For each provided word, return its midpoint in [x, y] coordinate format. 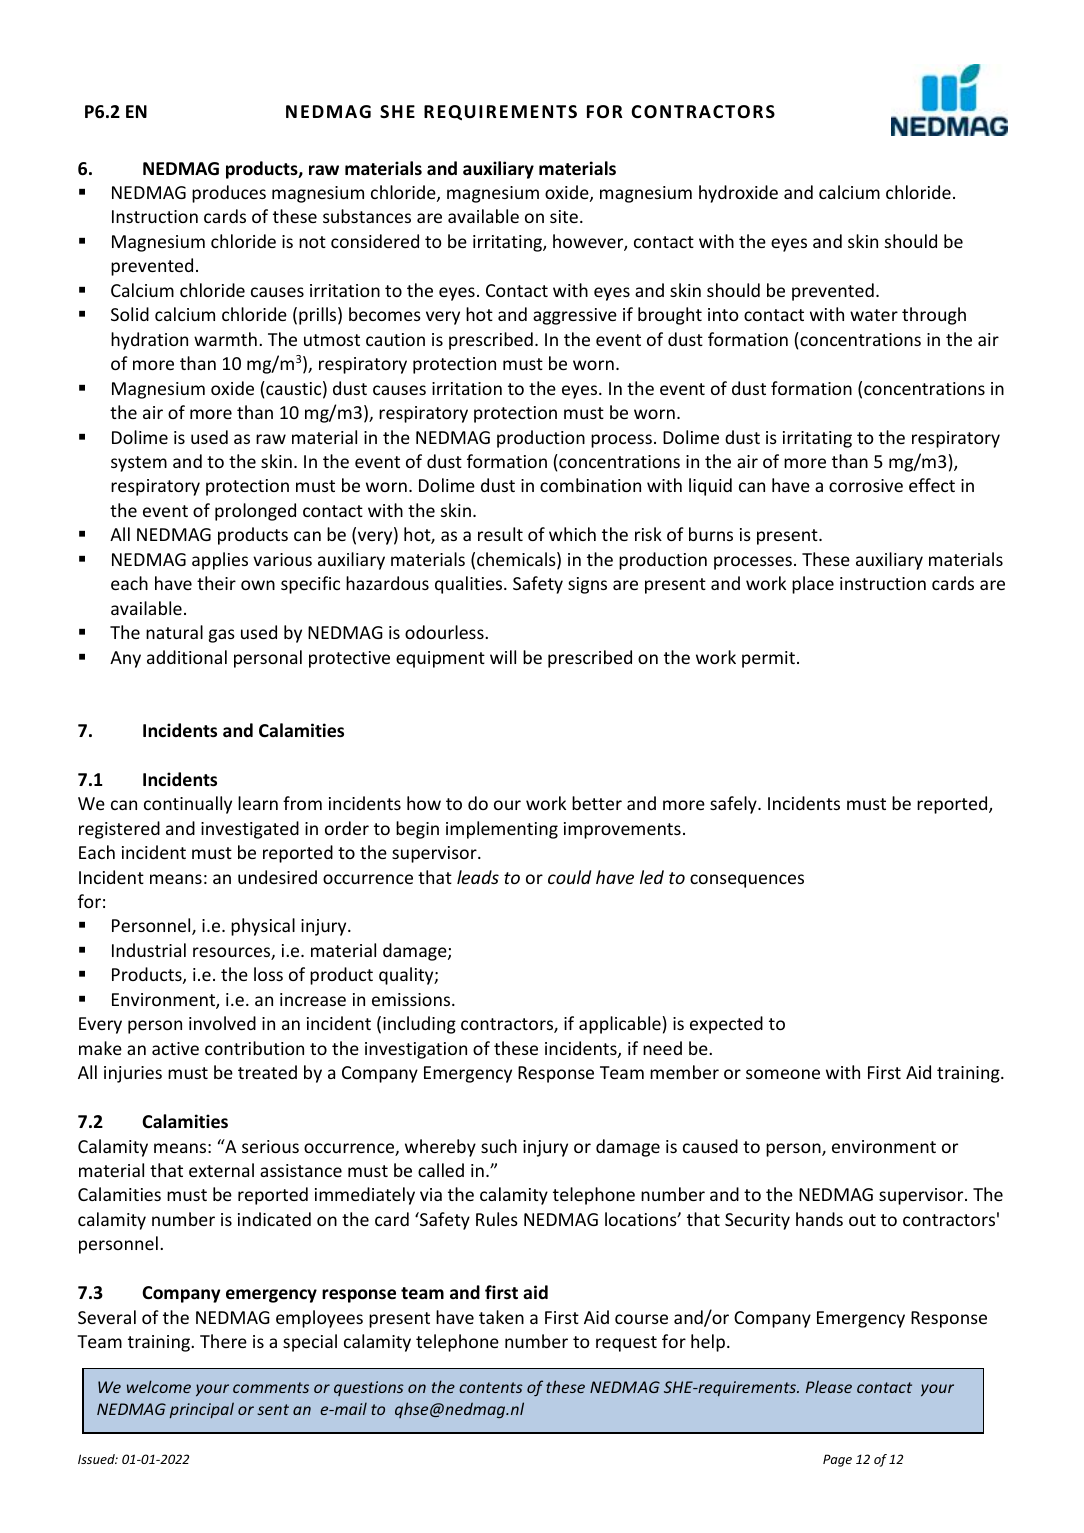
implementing [502, 830]
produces [229, 194]
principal [202, 1410]
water [874, 315]
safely [734, 805]
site [564, 216]
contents [491, 1387]
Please [829, 1386]
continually [188, 805]
